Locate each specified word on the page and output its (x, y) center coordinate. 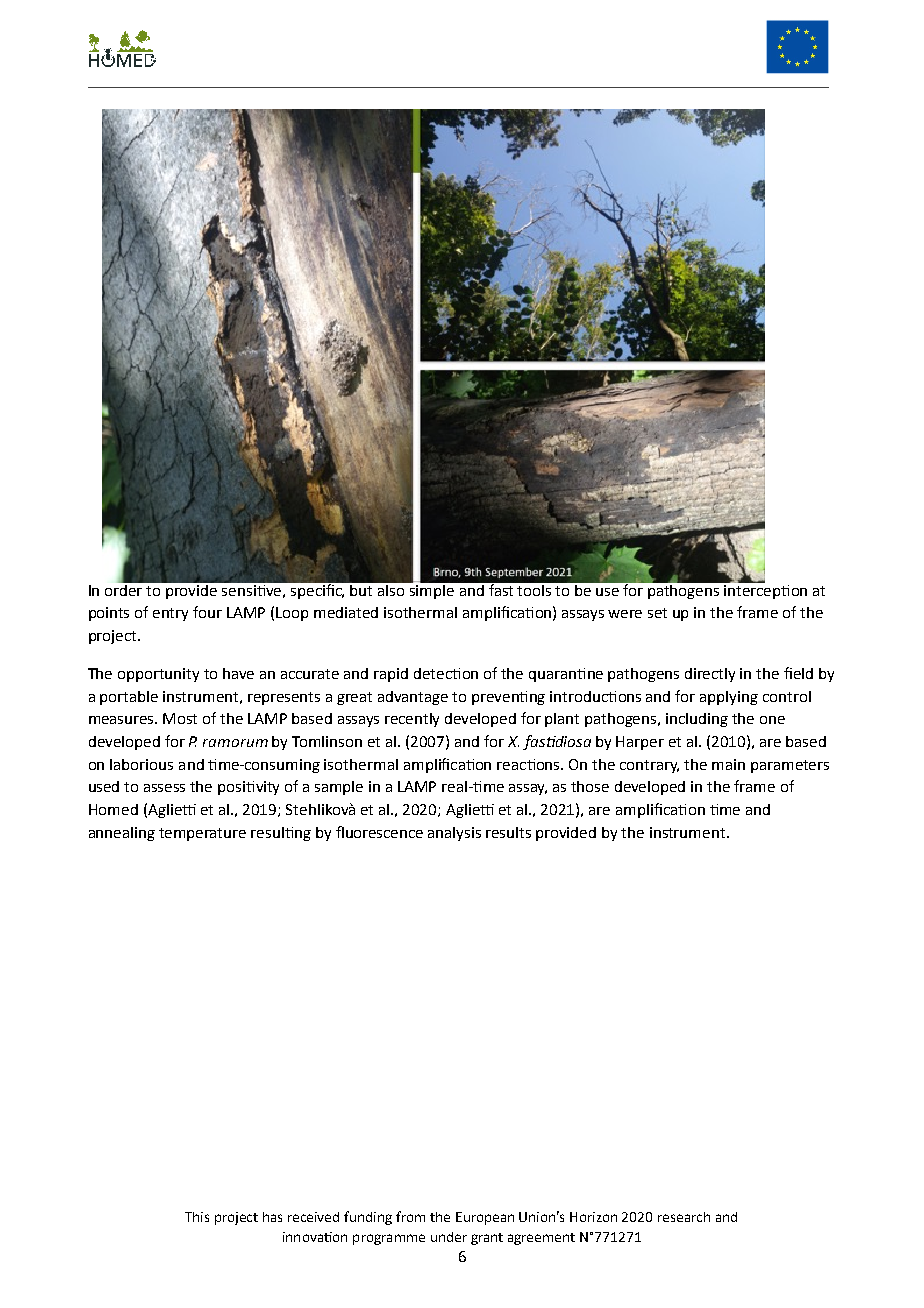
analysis (454, 834)
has (272, 1217)
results (508, 832)
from (410, 1216)
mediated (346, 612)
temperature (202, 834)
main (728, 764)
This (197, 1217)
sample (339, 788)
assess (164, 788)
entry (170, 614)
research (684, 1217)
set (657, 613)
